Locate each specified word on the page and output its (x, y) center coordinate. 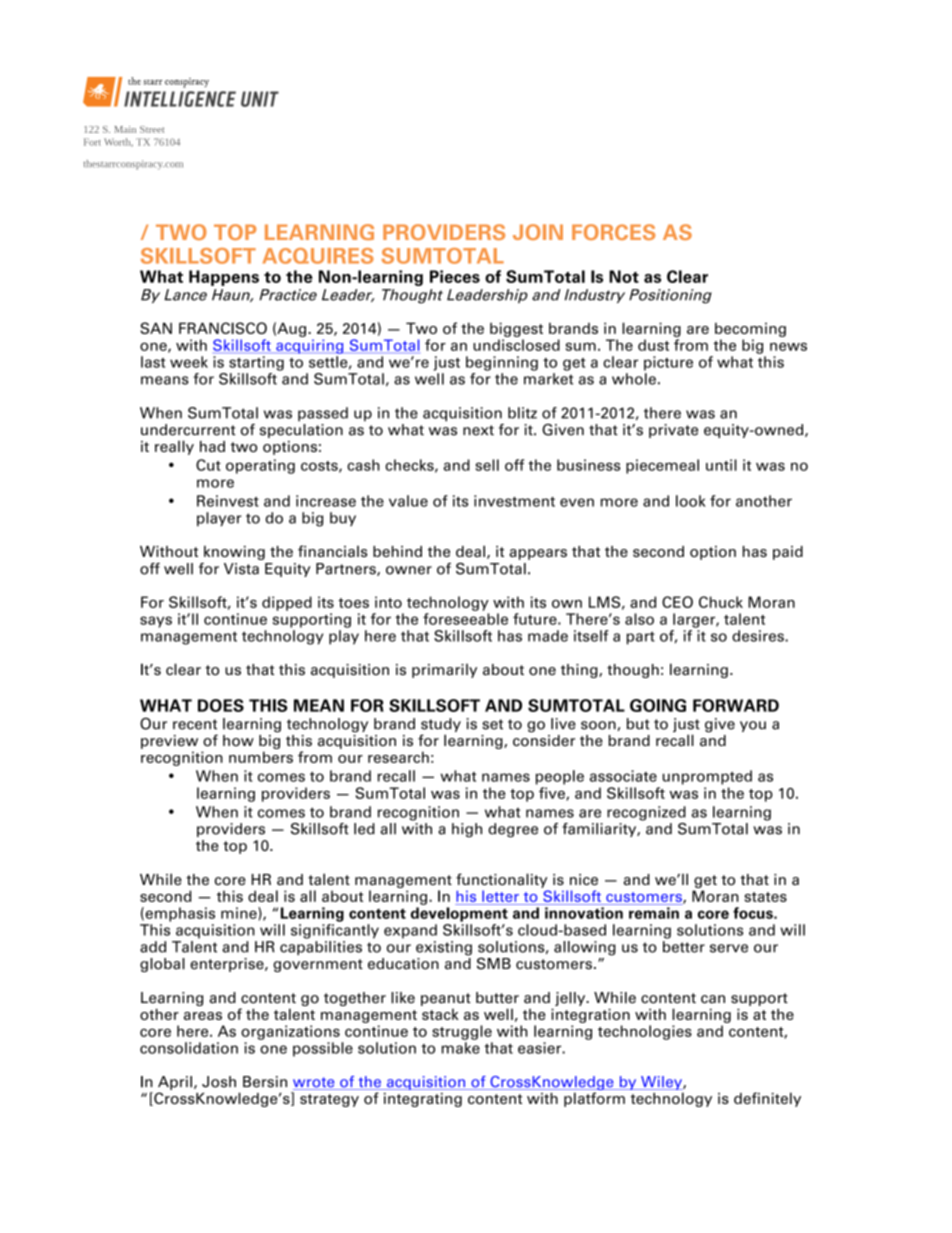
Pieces (455, 276)
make (461, 1048)
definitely (767, 1099)
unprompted (707, 777)
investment (514, 501)
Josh (219, 1082)
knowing (234, 552)
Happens (224, 278)
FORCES (614, 232)
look (691, 501)
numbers (261, 757)
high (467, 830)
